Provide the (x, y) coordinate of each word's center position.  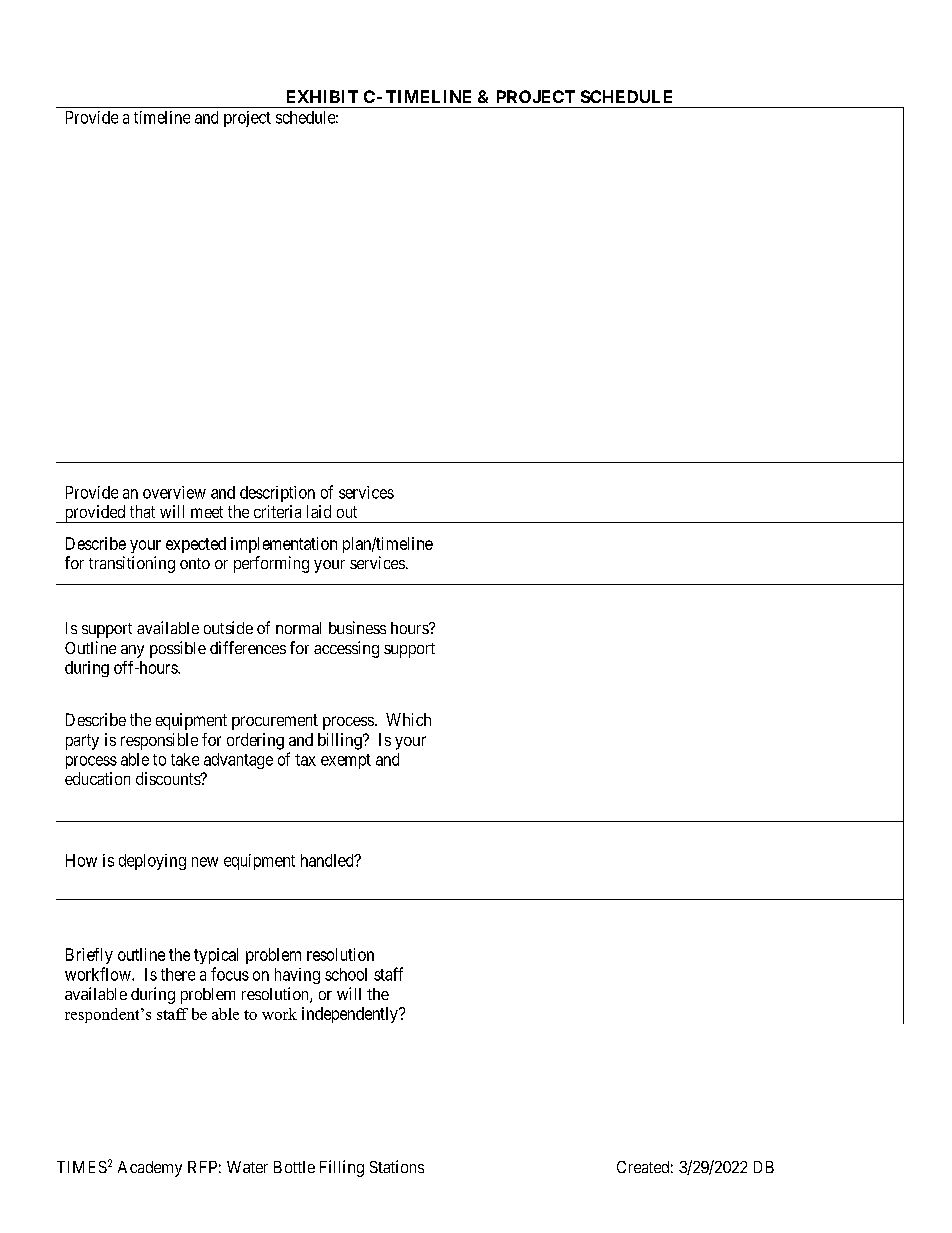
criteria (277, 511)
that (142, 511)
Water (247, 1167)
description (277, 494)
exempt (346, 761)
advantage (238, 761)
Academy (150, 1169)
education (97, 778)
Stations (397, 1166)
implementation (284, 545)
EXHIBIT (322, 96)
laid (319, 511)
